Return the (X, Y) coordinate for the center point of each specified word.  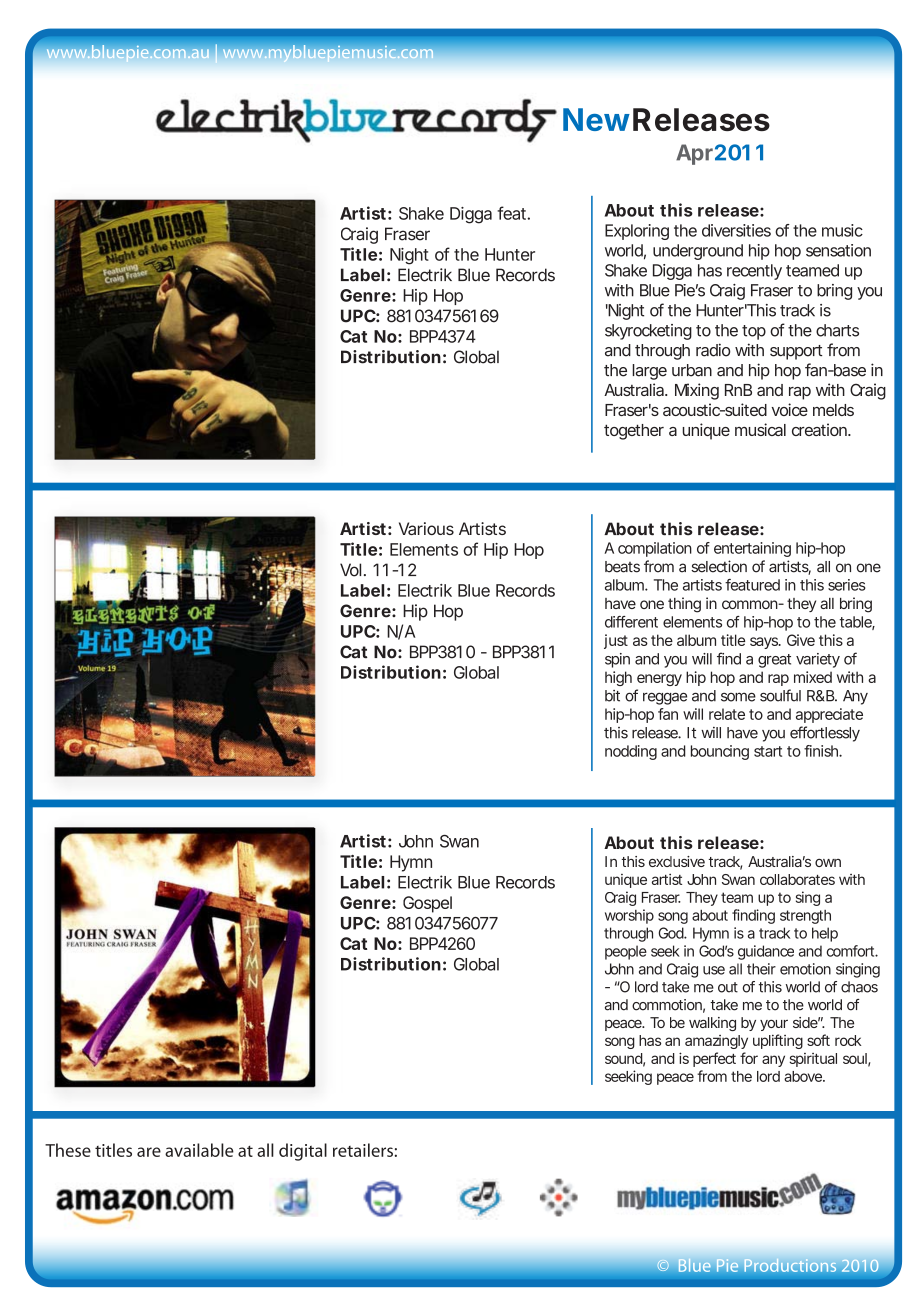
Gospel (427, 904)
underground (698, 252)
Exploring (637, 232)
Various (426, 528)
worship (629, 916)
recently (754, 272)
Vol (350, 570)
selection (719, 566)
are (149, 1152)
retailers (363, 1150)
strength (805, 917)
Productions (790, 1265)
